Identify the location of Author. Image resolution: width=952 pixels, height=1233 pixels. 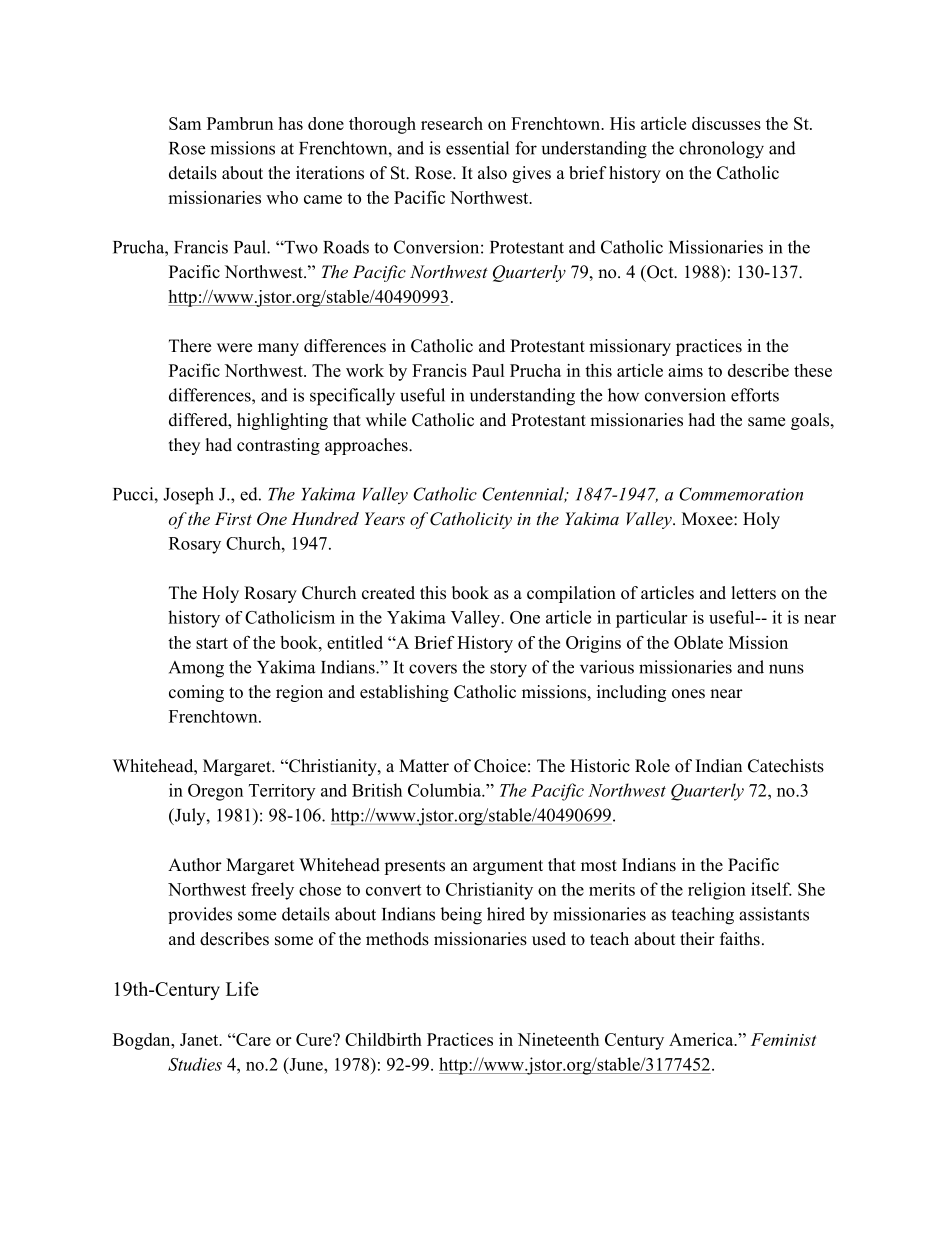
(195, 865).
